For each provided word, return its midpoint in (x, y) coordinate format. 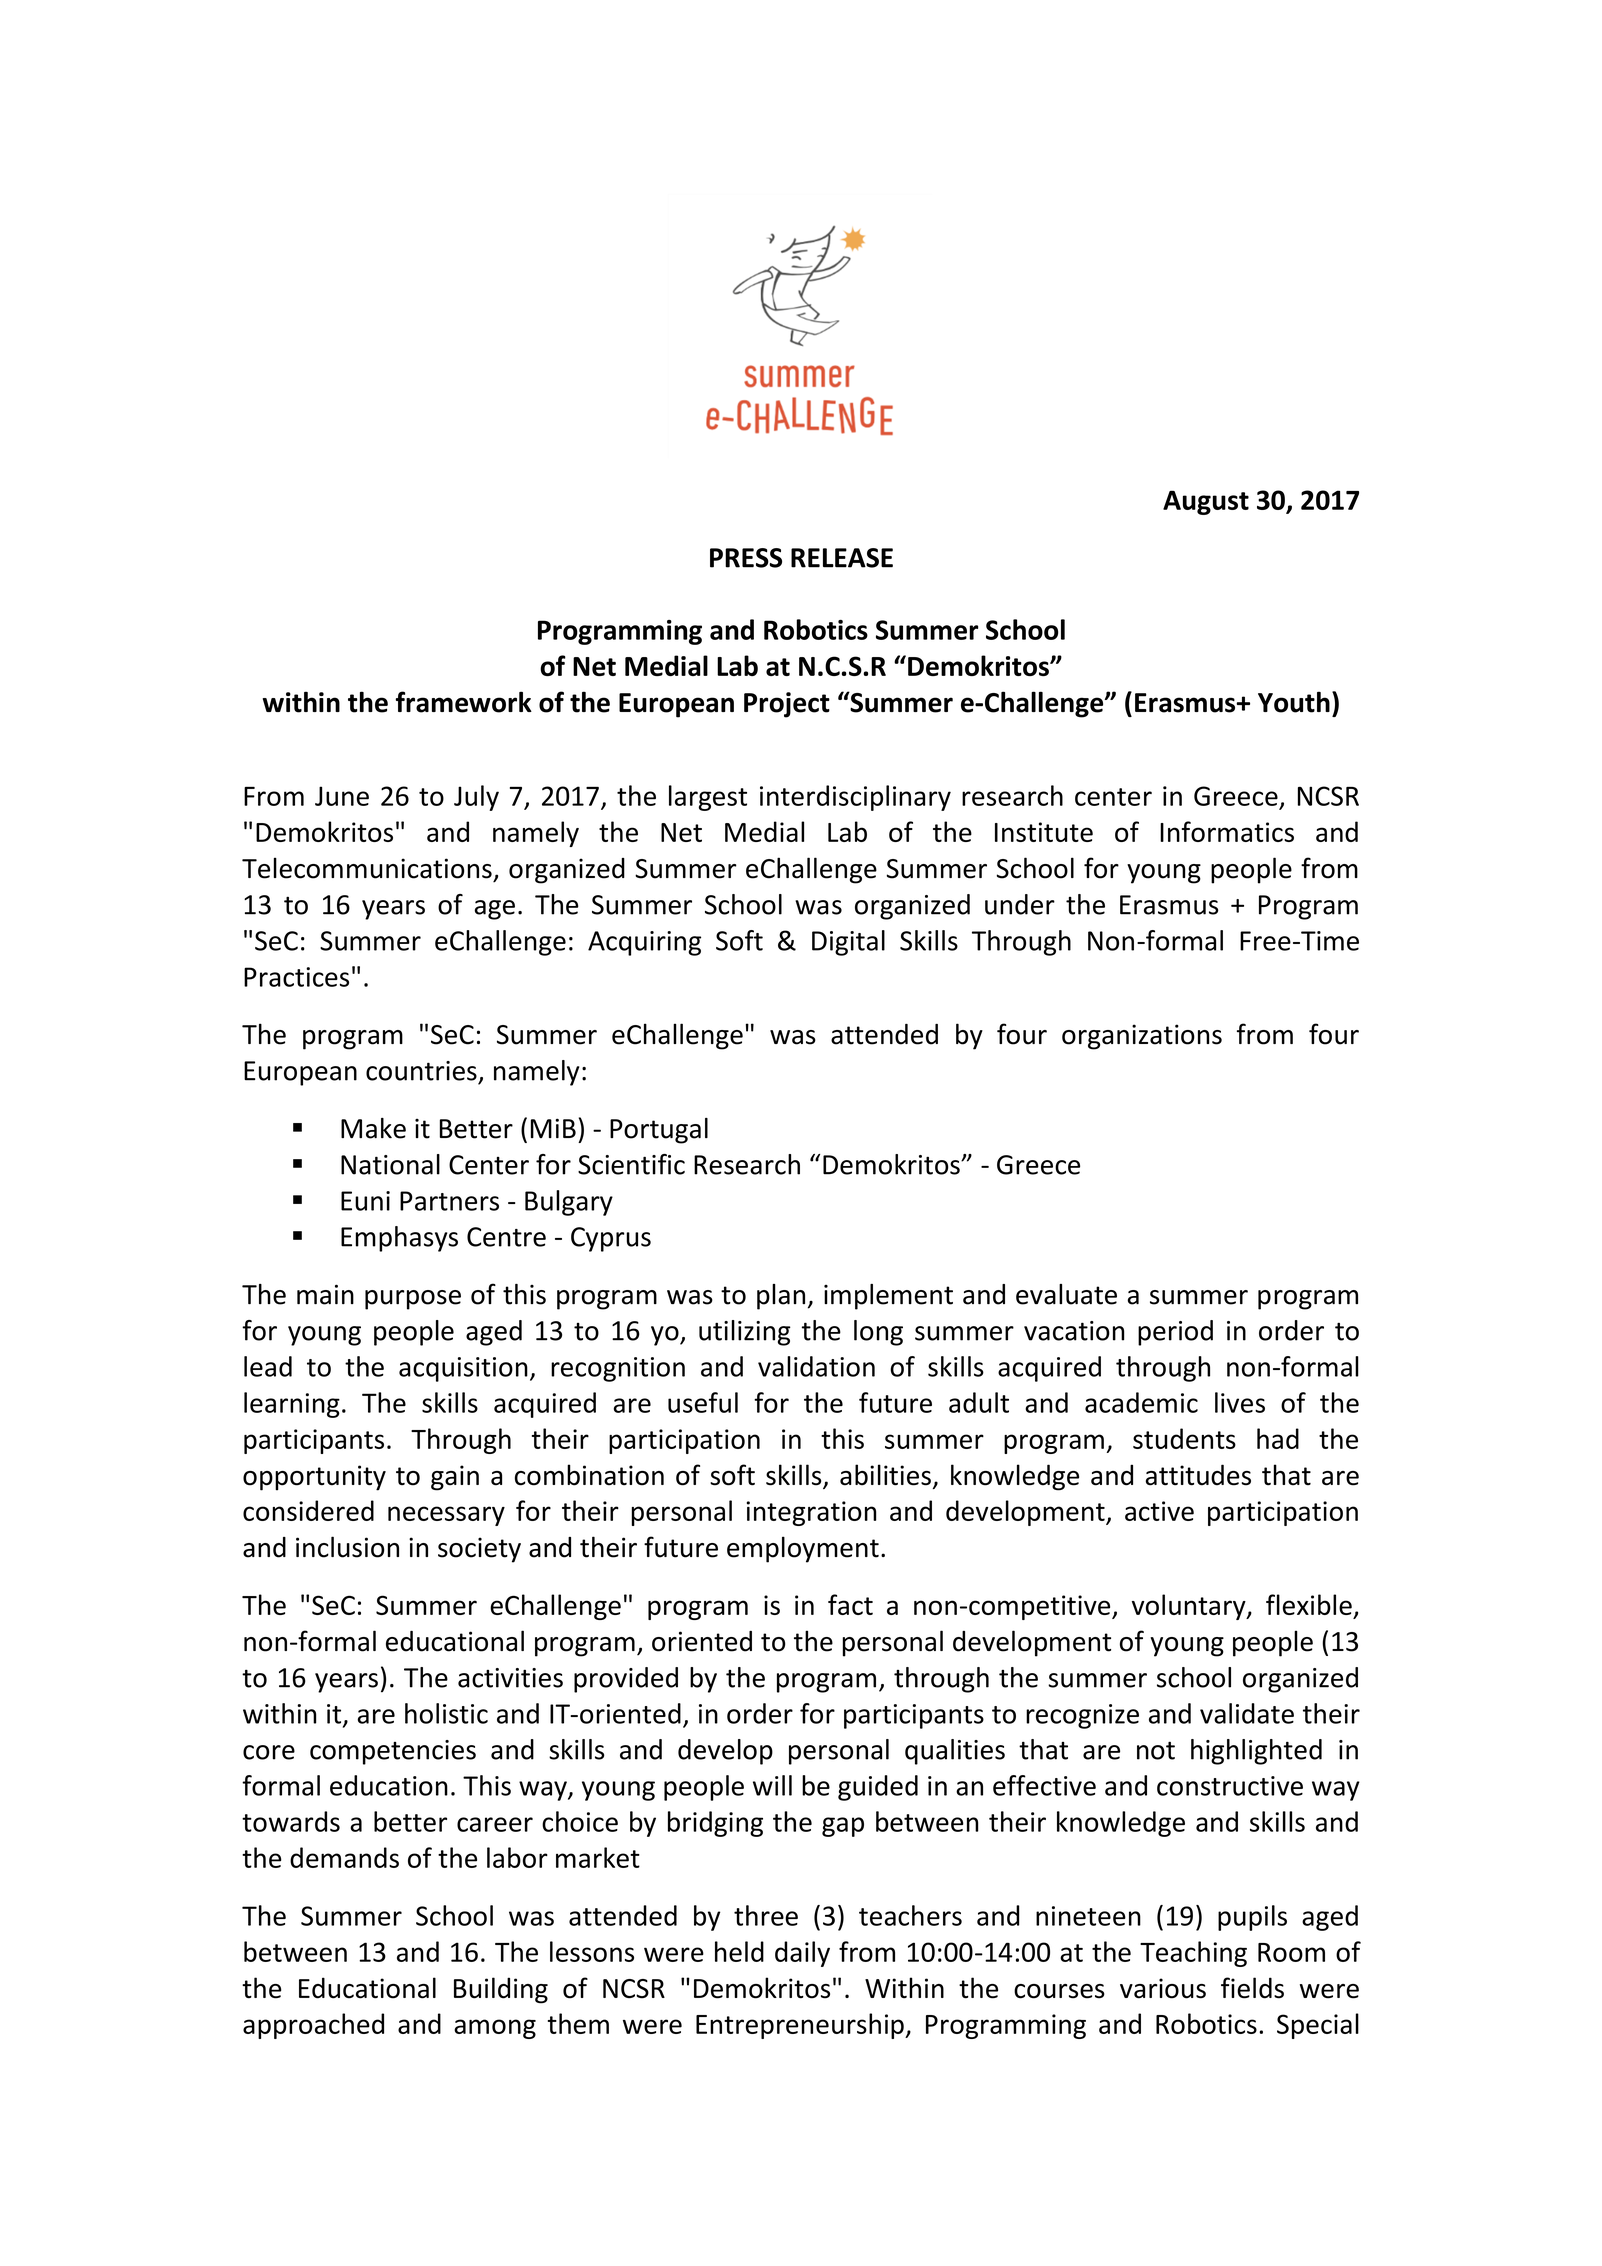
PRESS (746, 558)
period (1175, 1333)
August (1206, 502)
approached (313, 2026)
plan (781, 1297)
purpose (413, 1300)
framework (464, 702)
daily (802, 1954)
